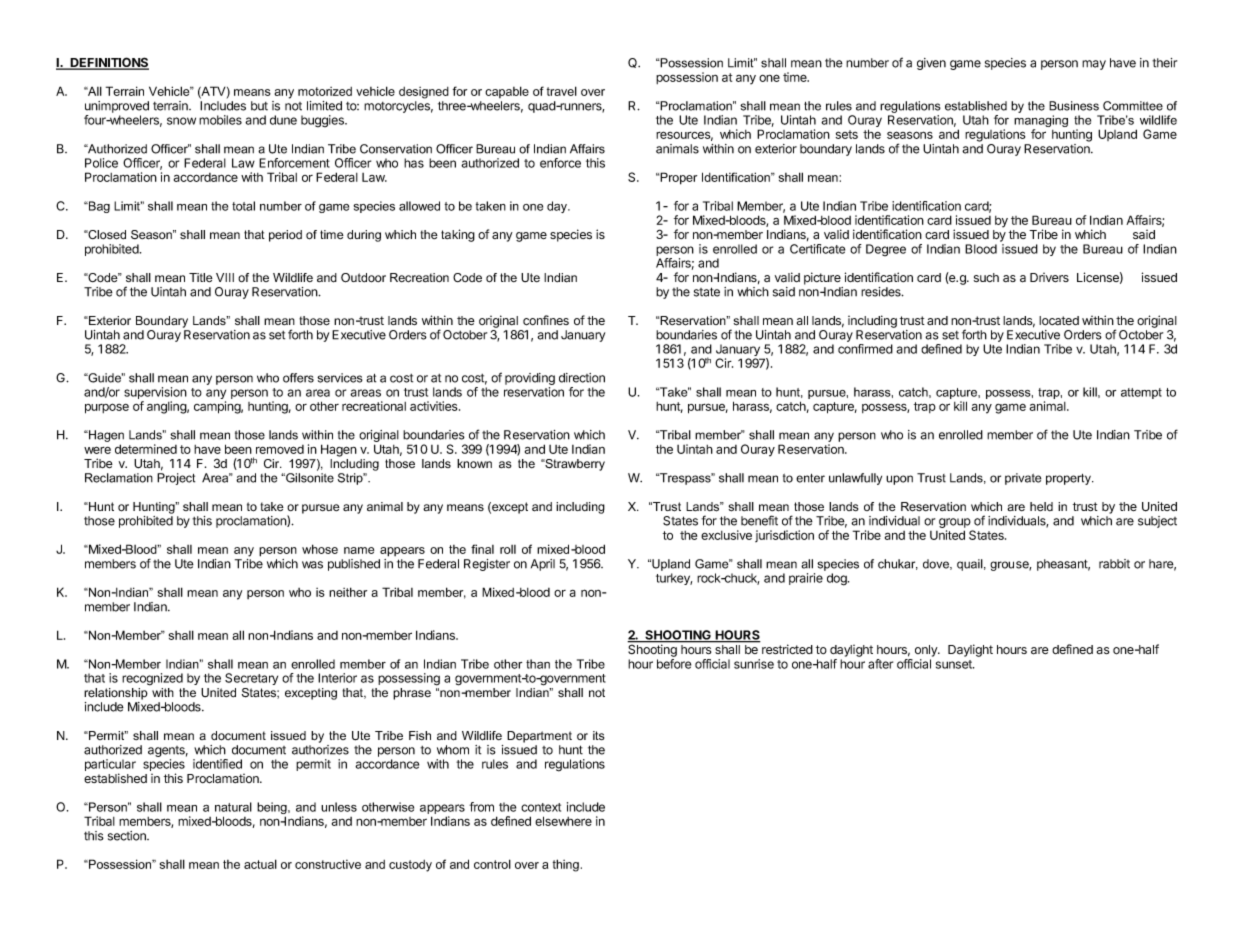  I want to click on elsewhere, so click(563, 821).
